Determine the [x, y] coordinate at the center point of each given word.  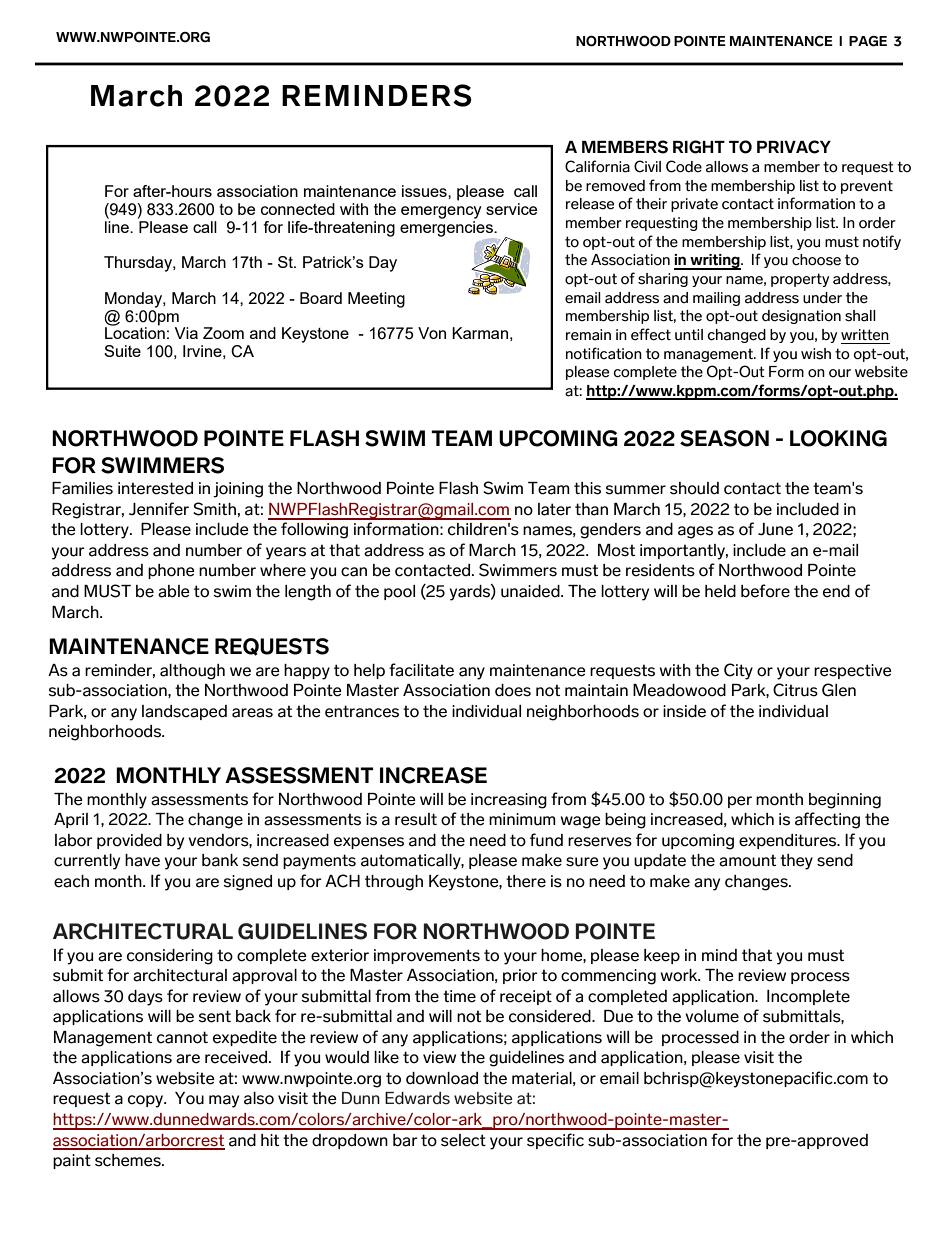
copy [147, 1101]
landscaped [184, 712]
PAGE [868, 41]
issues [425, 191]
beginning [845, 801]
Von [432, 333]
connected [298, 209]
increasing [509, 801]
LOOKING [838, 438]
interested [155, 488]
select [463, 1140]
